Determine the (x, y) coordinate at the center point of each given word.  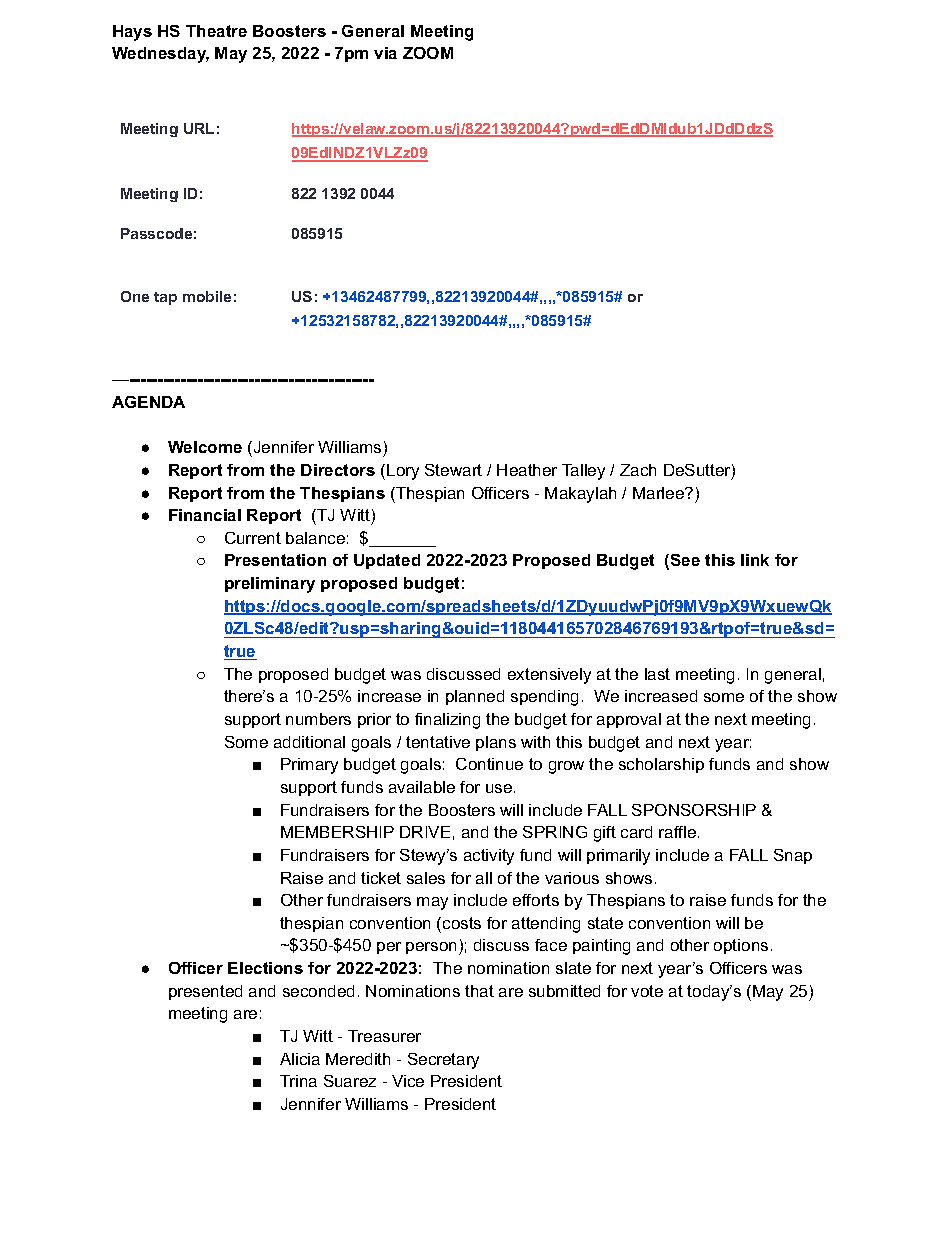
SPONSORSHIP (694, 810)
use (500, 788)
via (385, 53)
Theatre (216, 31)
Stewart (453, 470)
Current (253, 538)
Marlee (659, 493)
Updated (387, 561)
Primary (309, 766)
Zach (638, 470)
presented (205, 992)
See (685, 560)
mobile (207, 296)
